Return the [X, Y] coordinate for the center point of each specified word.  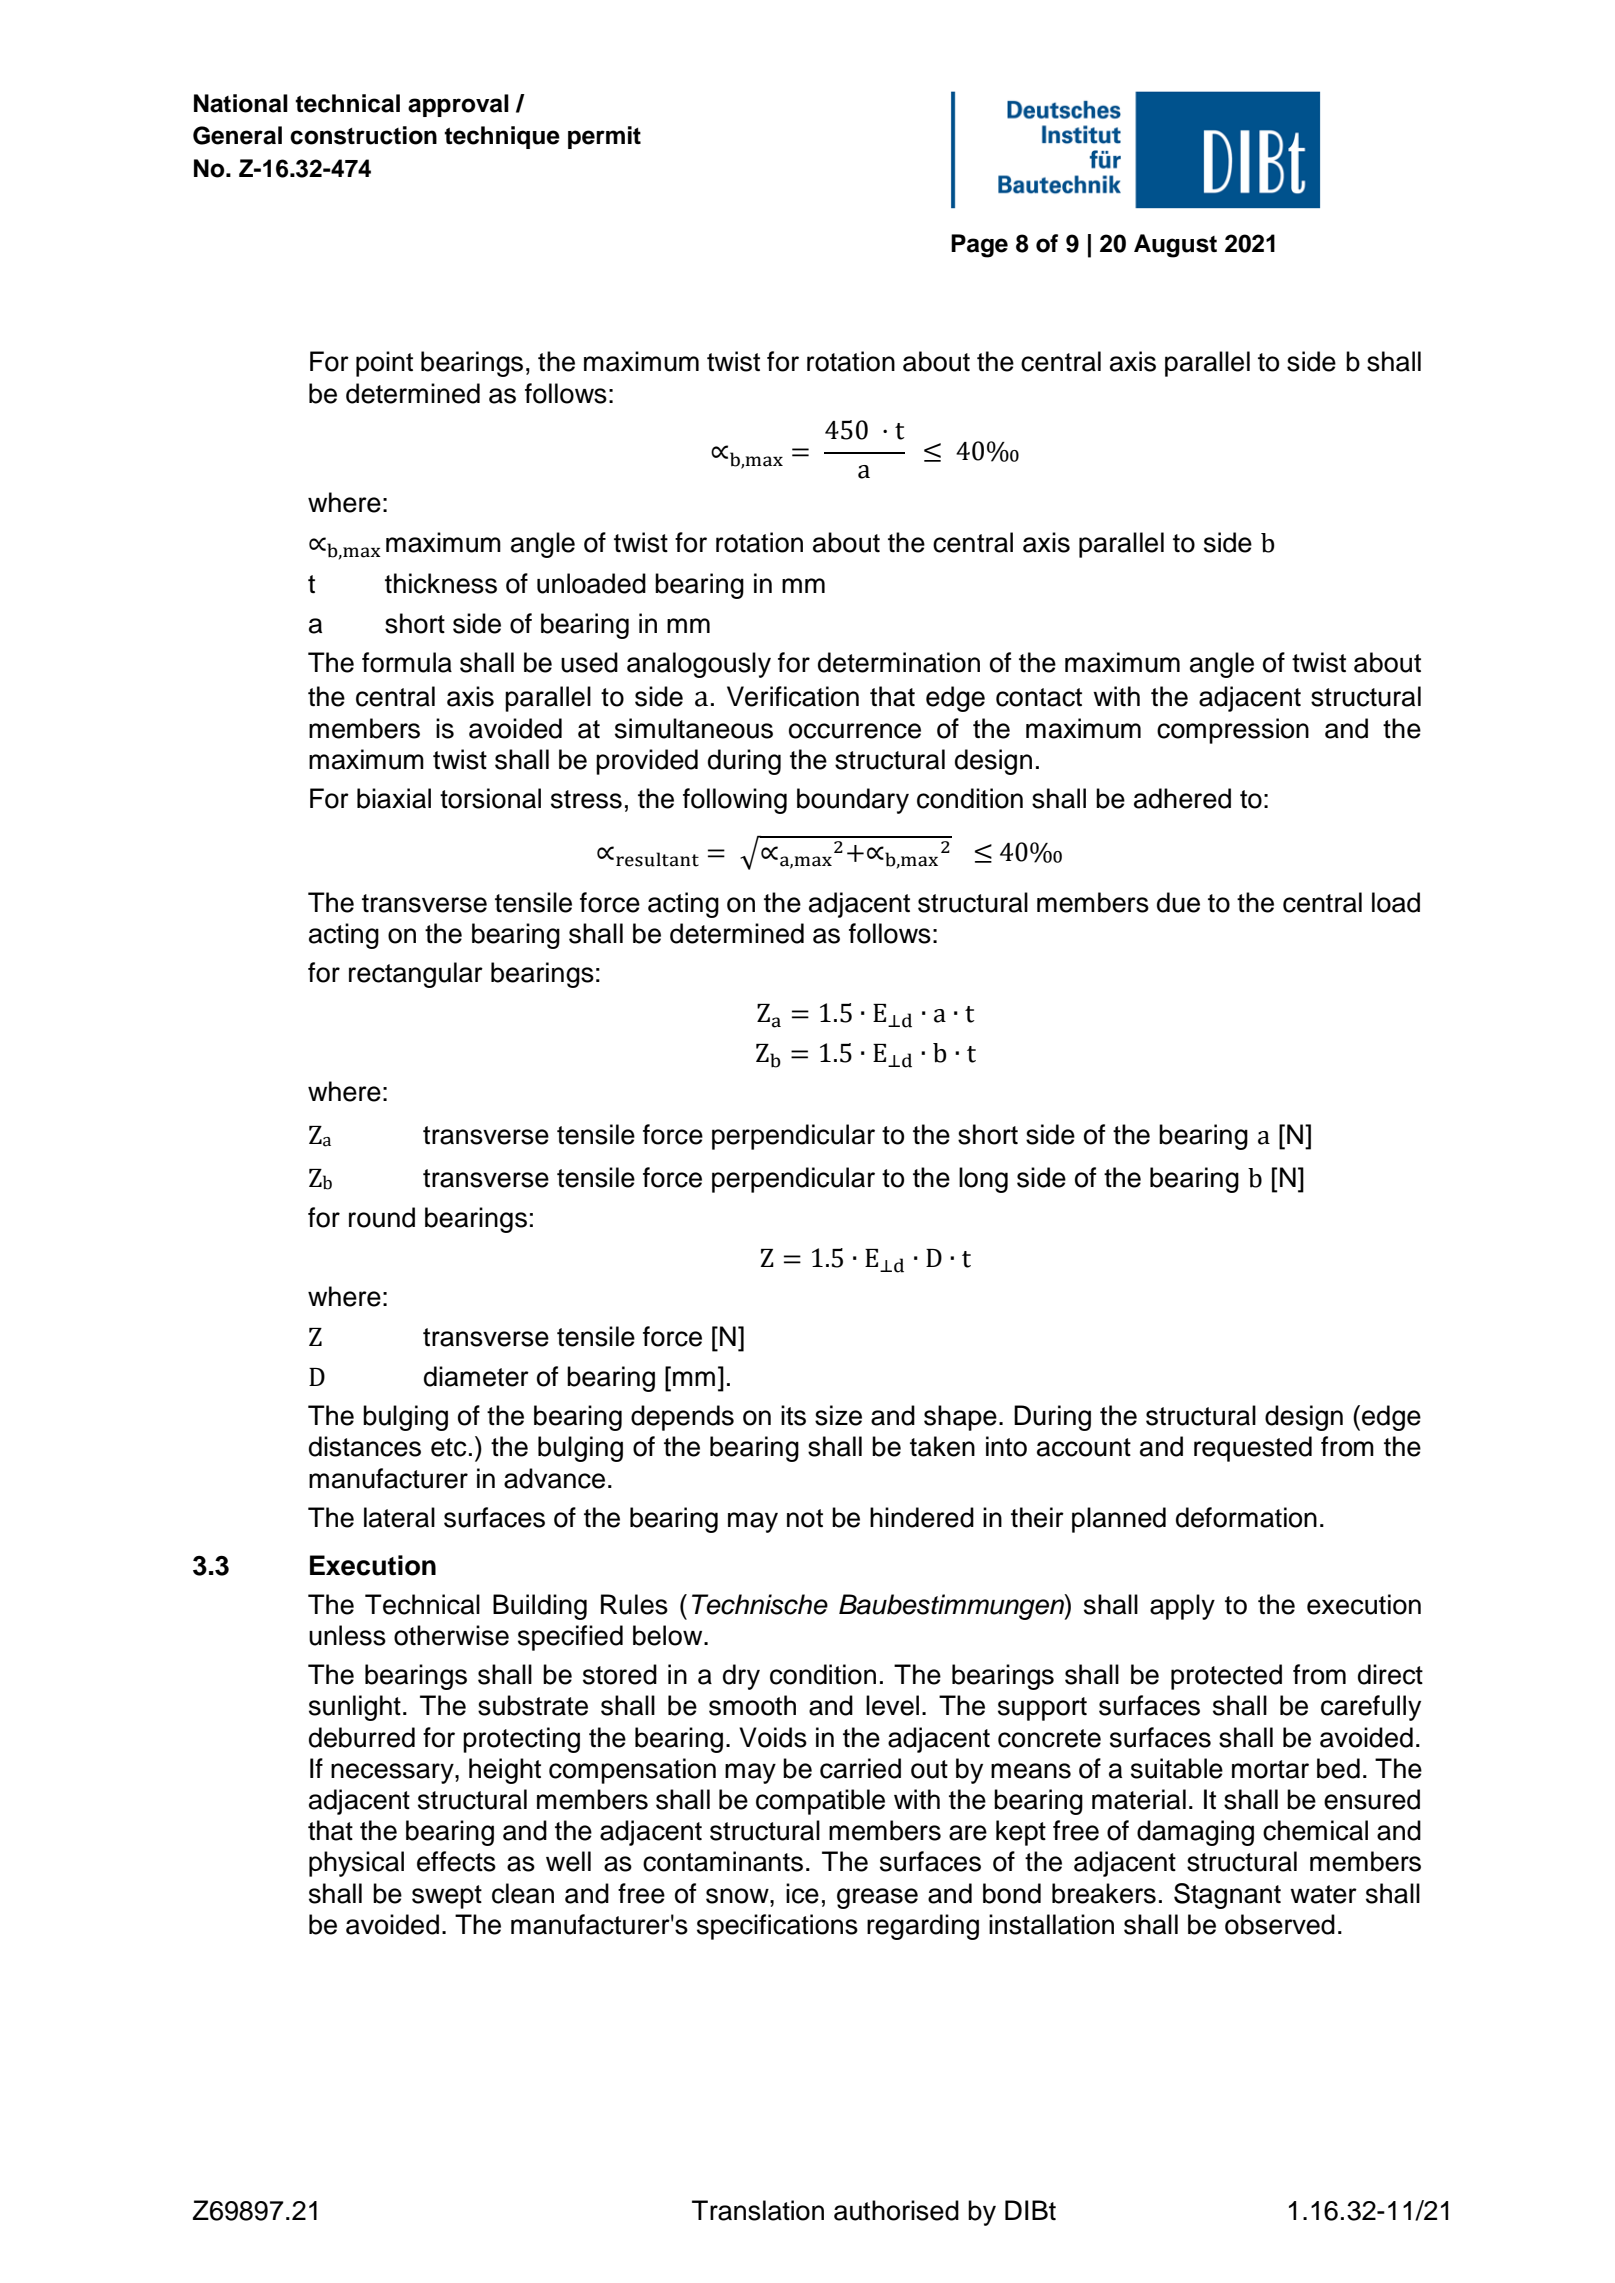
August [1175, 246]
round [382, 1217]
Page [979, 246]
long [983, 1180]
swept [447, 1897]
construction [363, 135]
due [1178, 902]
